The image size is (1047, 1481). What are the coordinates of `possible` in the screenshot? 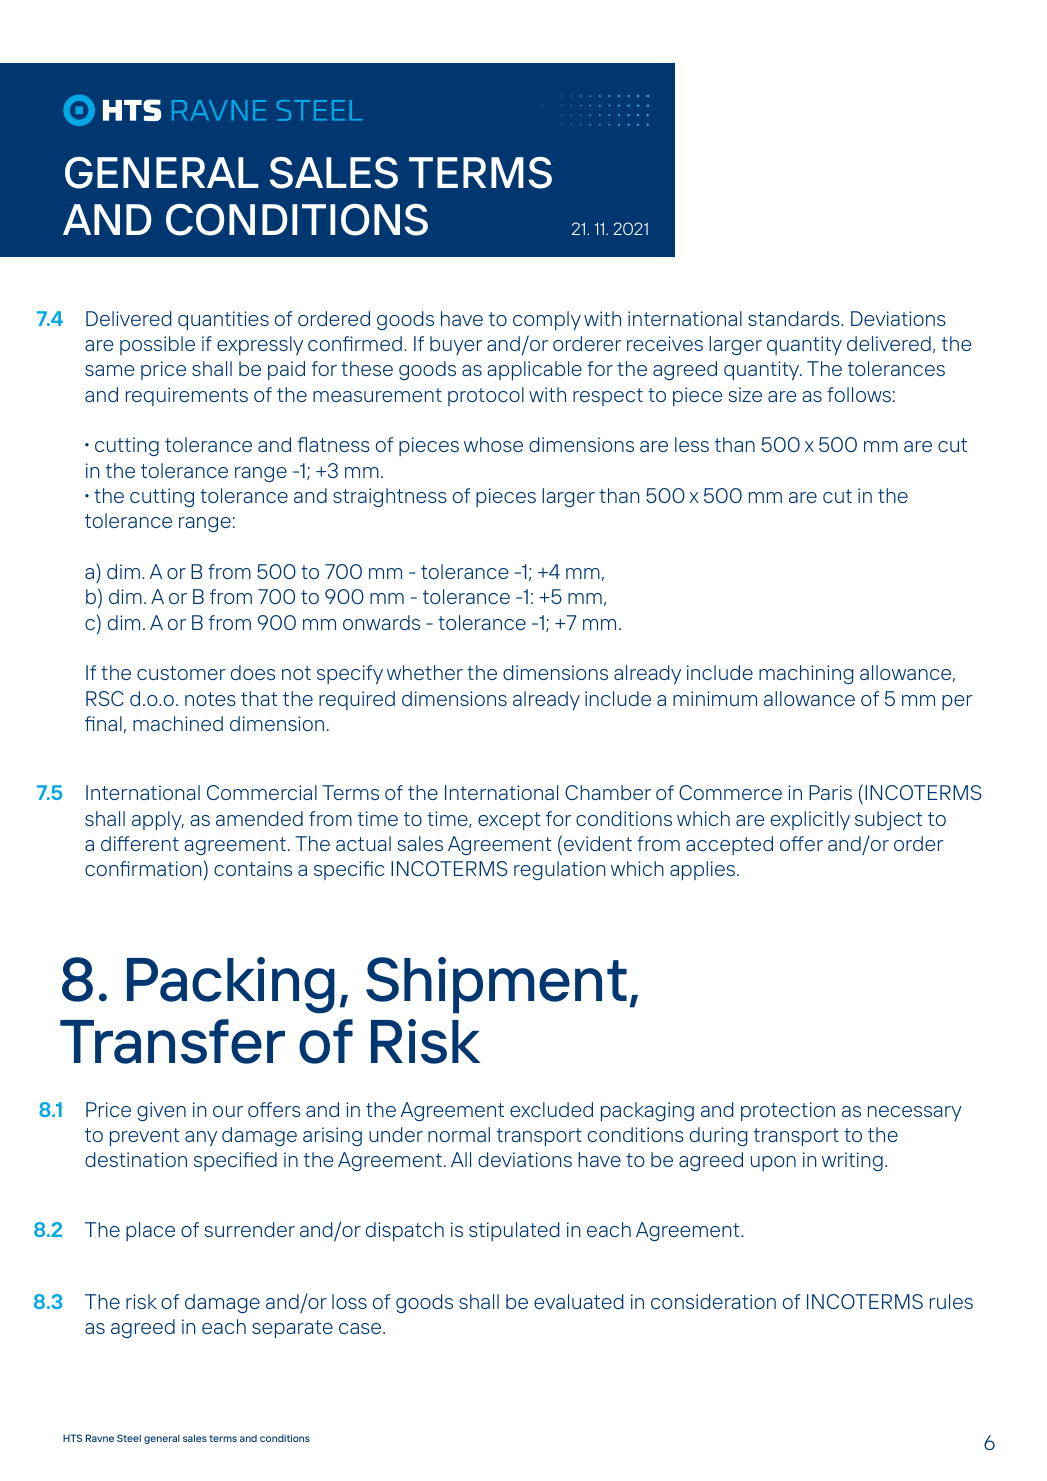 It's located at (157, 345).
